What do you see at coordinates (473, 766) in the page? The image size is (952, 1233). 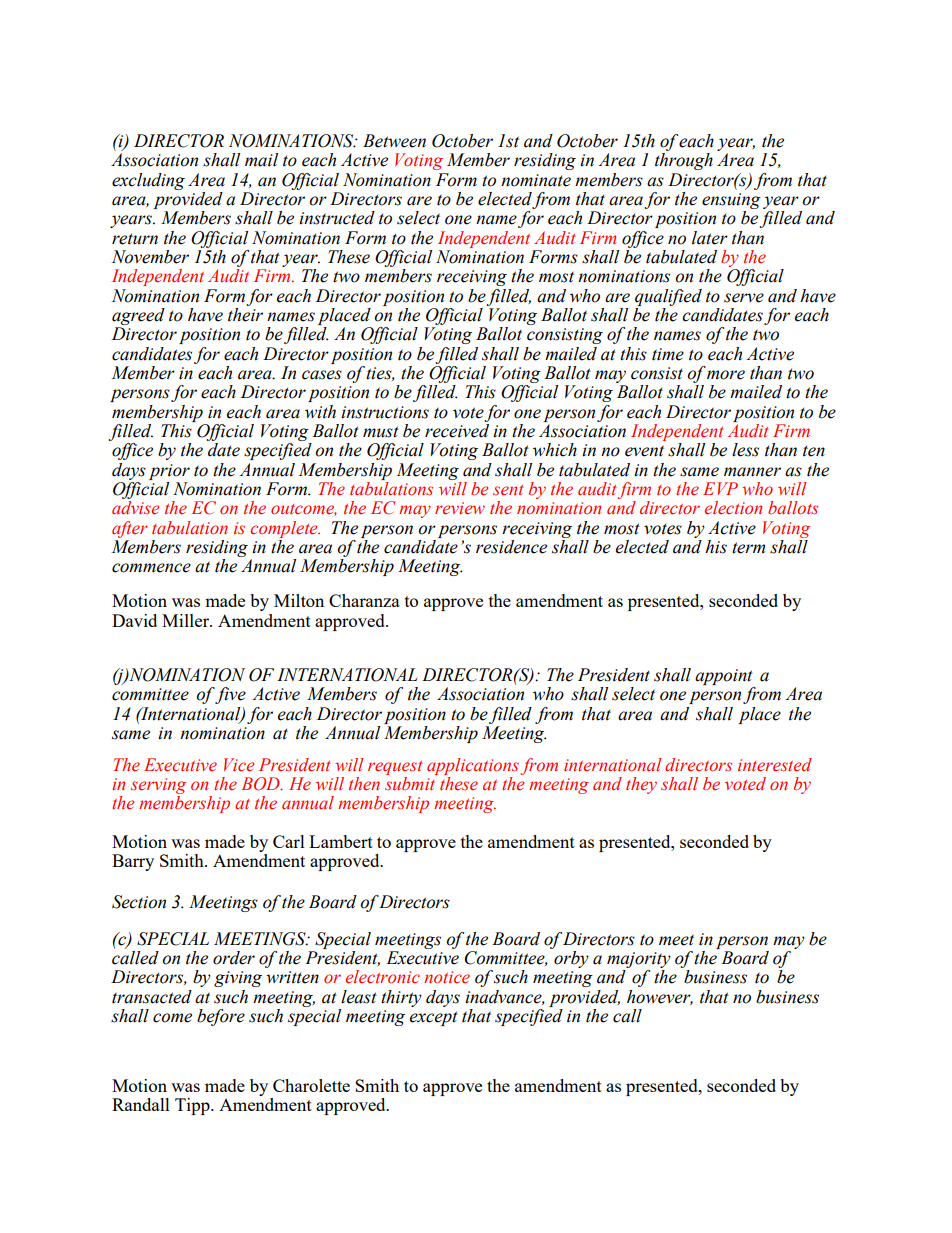 I see `applications` at bounding box center [473, 766].
